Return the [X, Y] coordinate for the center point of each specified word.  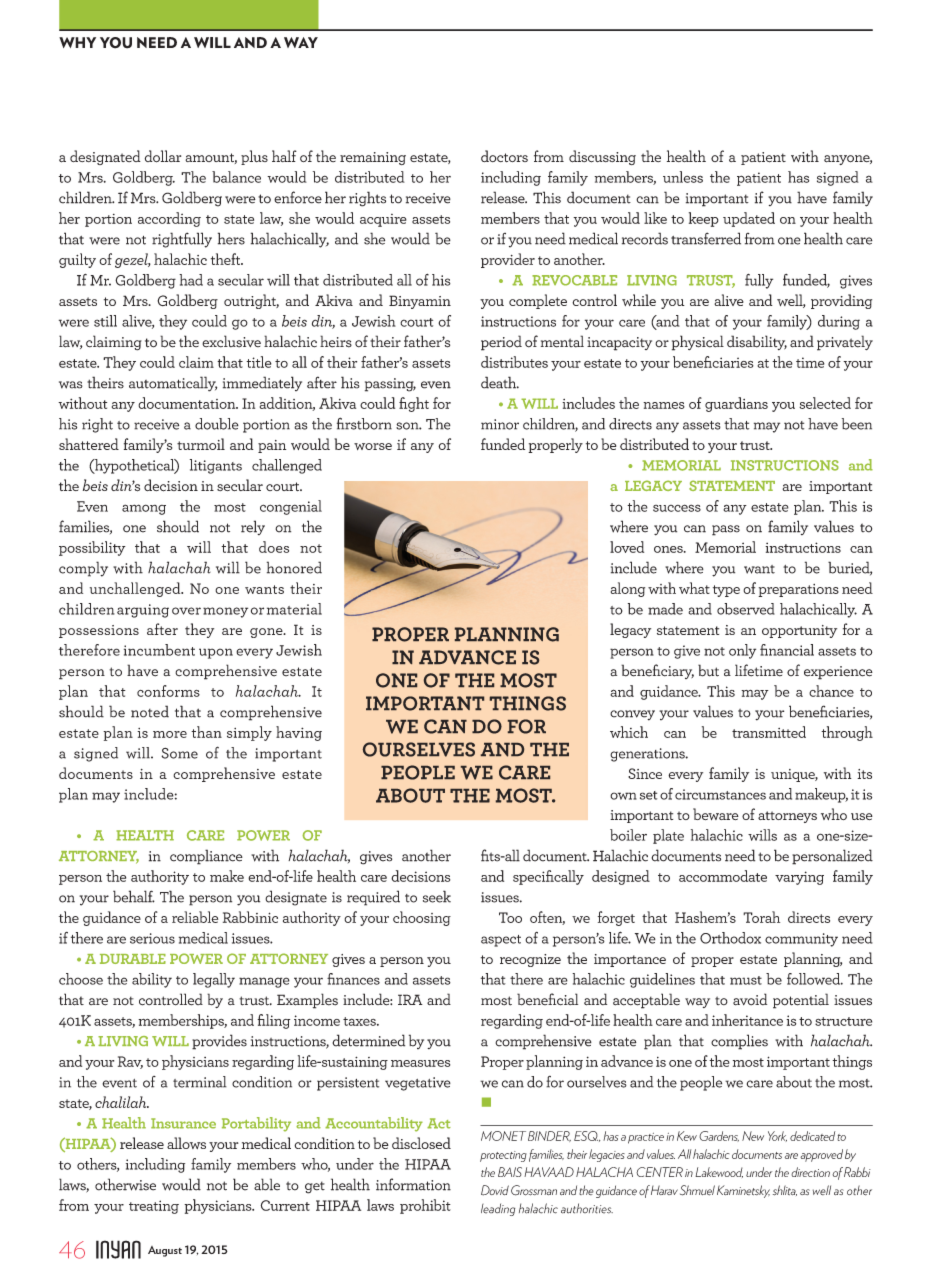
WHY [77, 42]
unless [683, 177]
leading [498, 1209]
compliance [206, 857]
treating [154, 1207]
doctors [504, 156]
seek [437, 896]
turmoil [201, 444]
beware [716, 814]
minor [500, 424]
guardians [736, 404]
